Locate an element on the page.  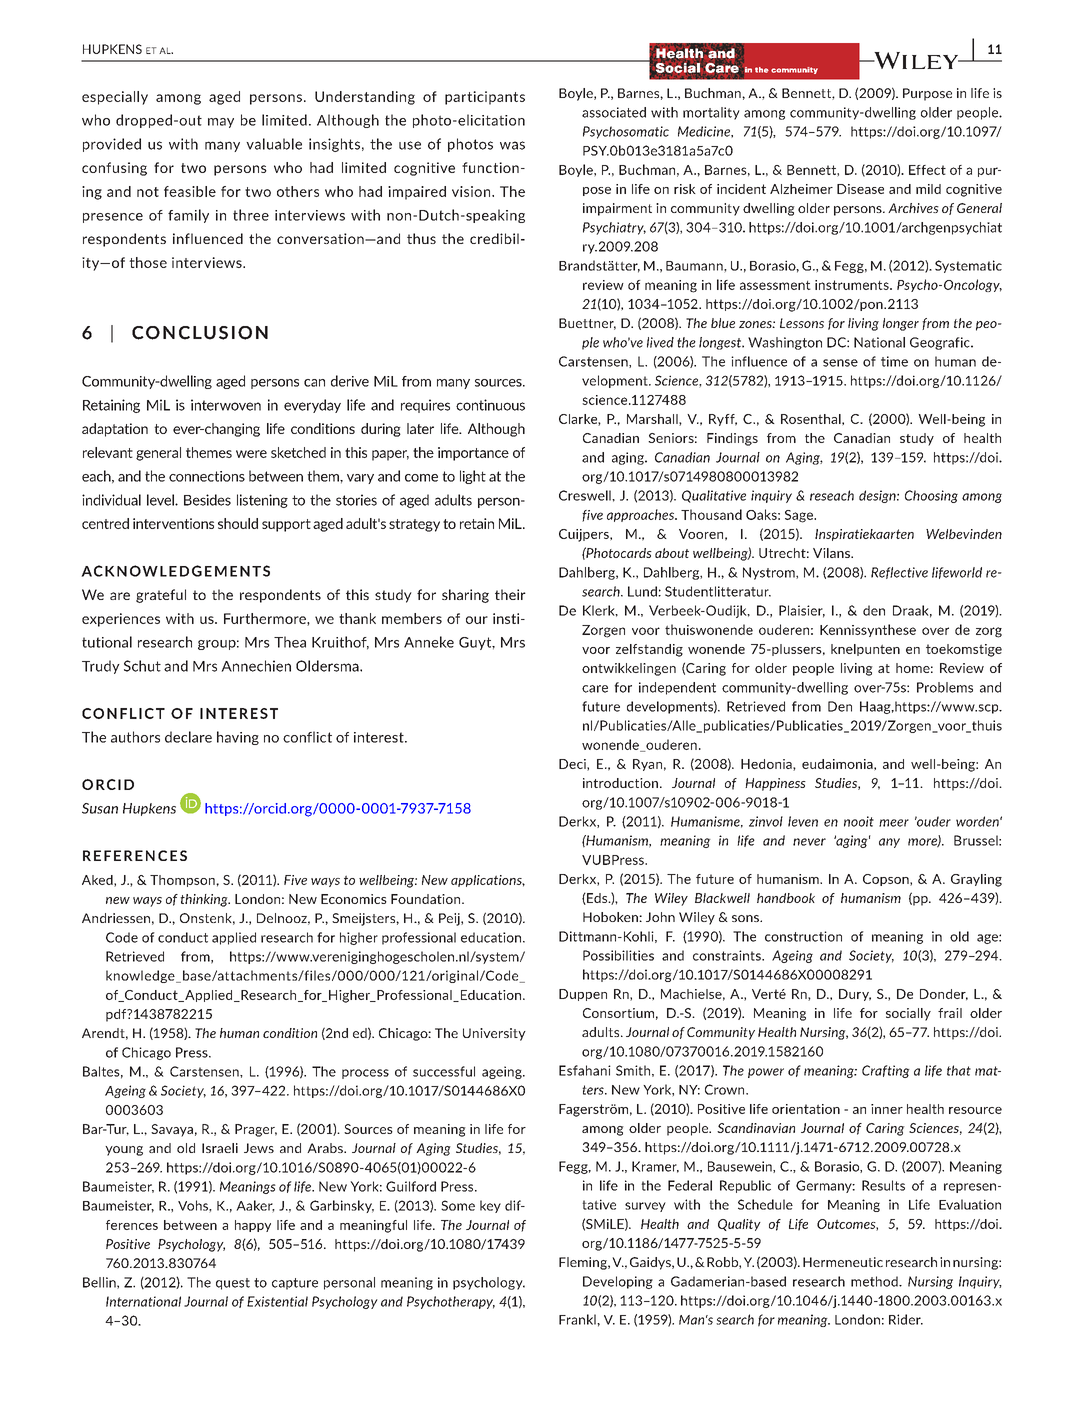
care is located at coordinates (595, 689).
